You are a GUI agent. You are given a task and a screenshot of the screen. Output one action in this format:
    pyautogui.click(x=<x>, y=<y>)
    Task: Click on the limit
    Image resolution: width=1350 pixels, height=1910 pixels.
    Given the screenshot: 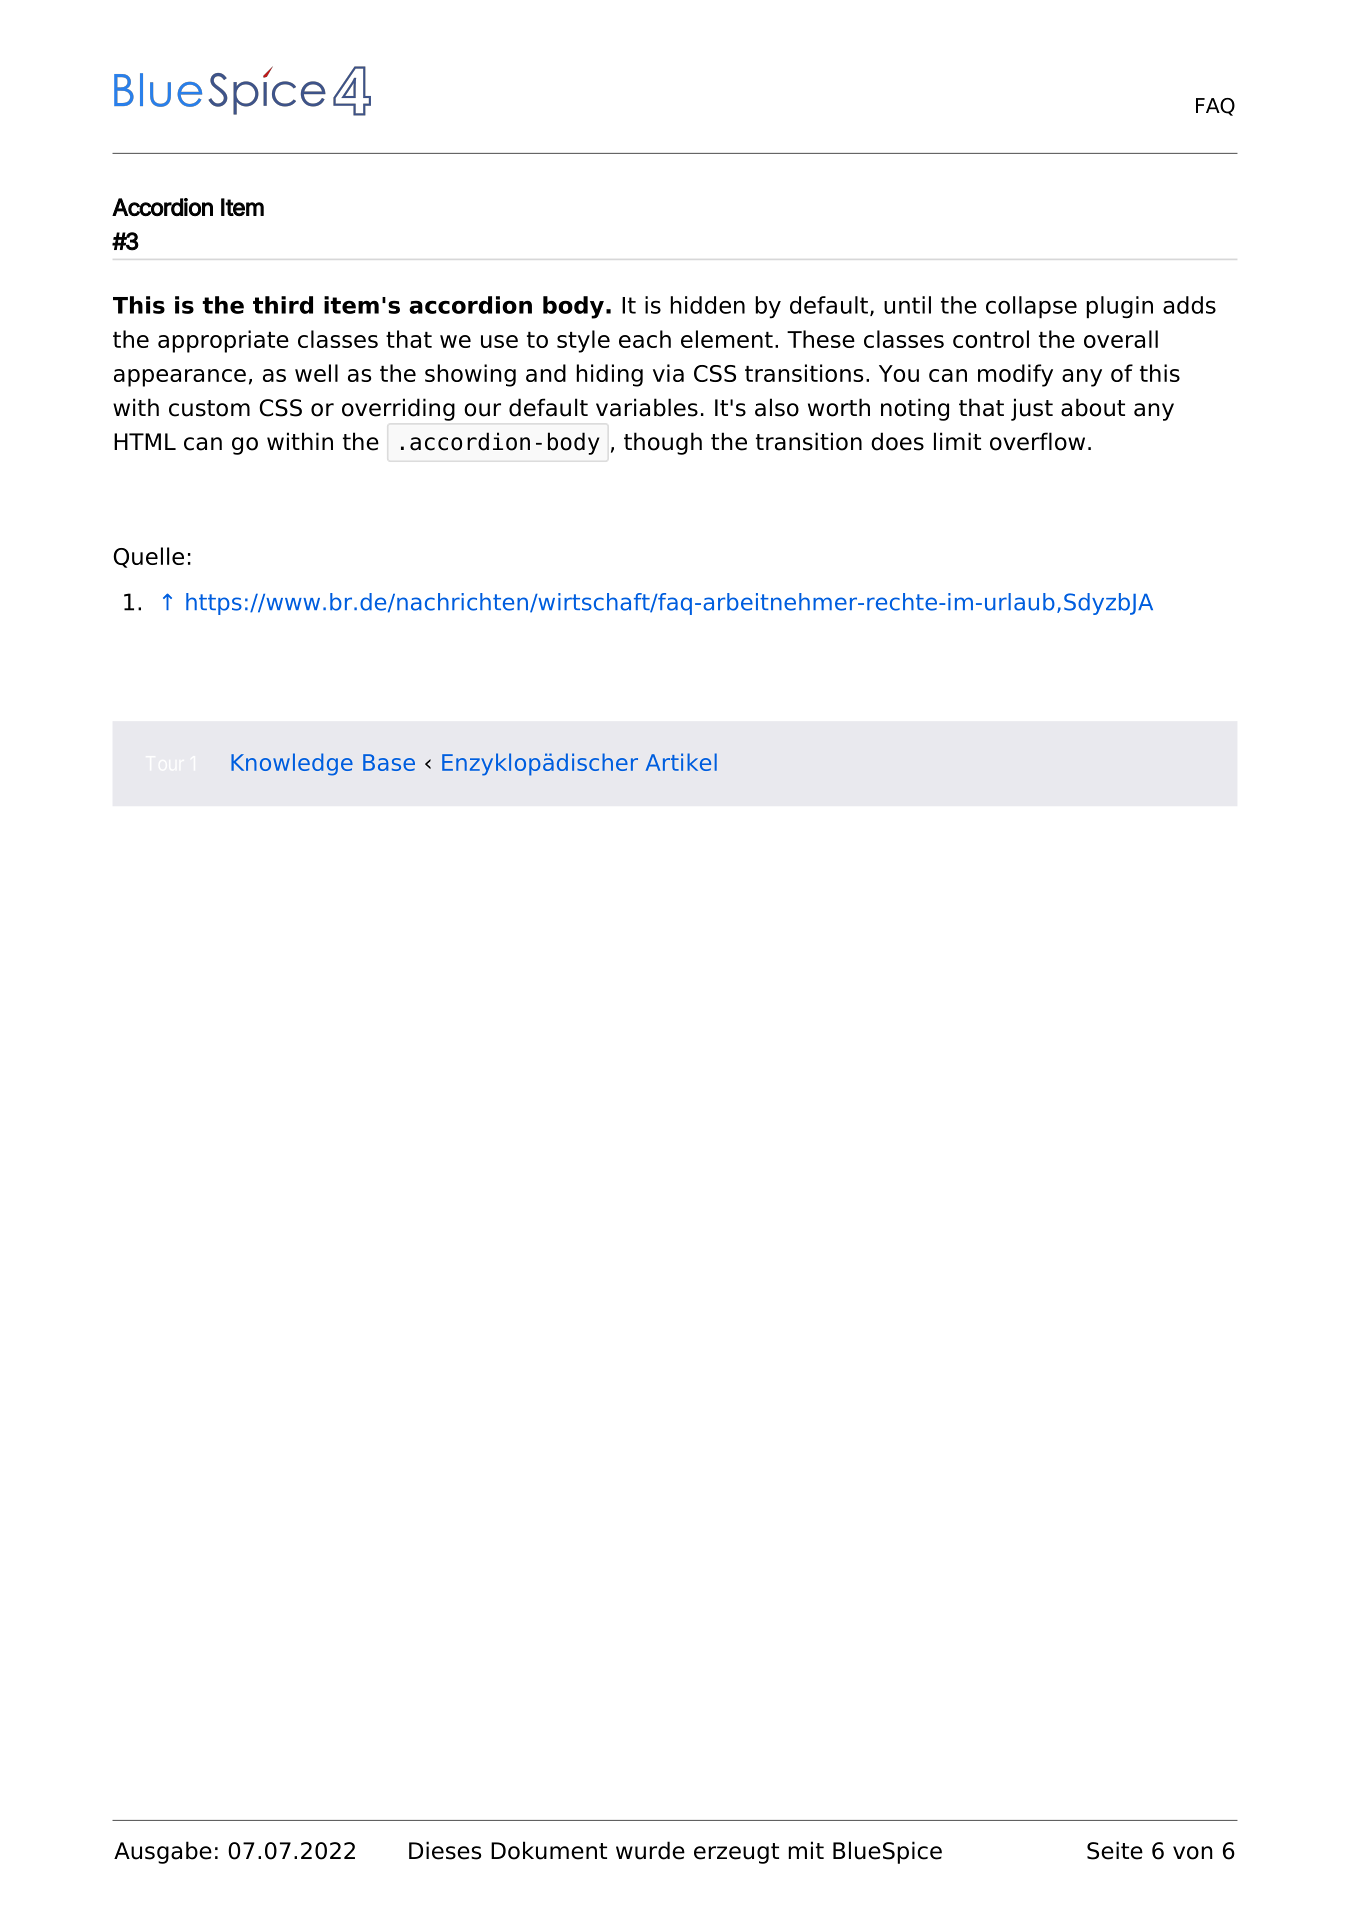 What is the action you would take?
    pyautogui.click(x=957, y=441)
